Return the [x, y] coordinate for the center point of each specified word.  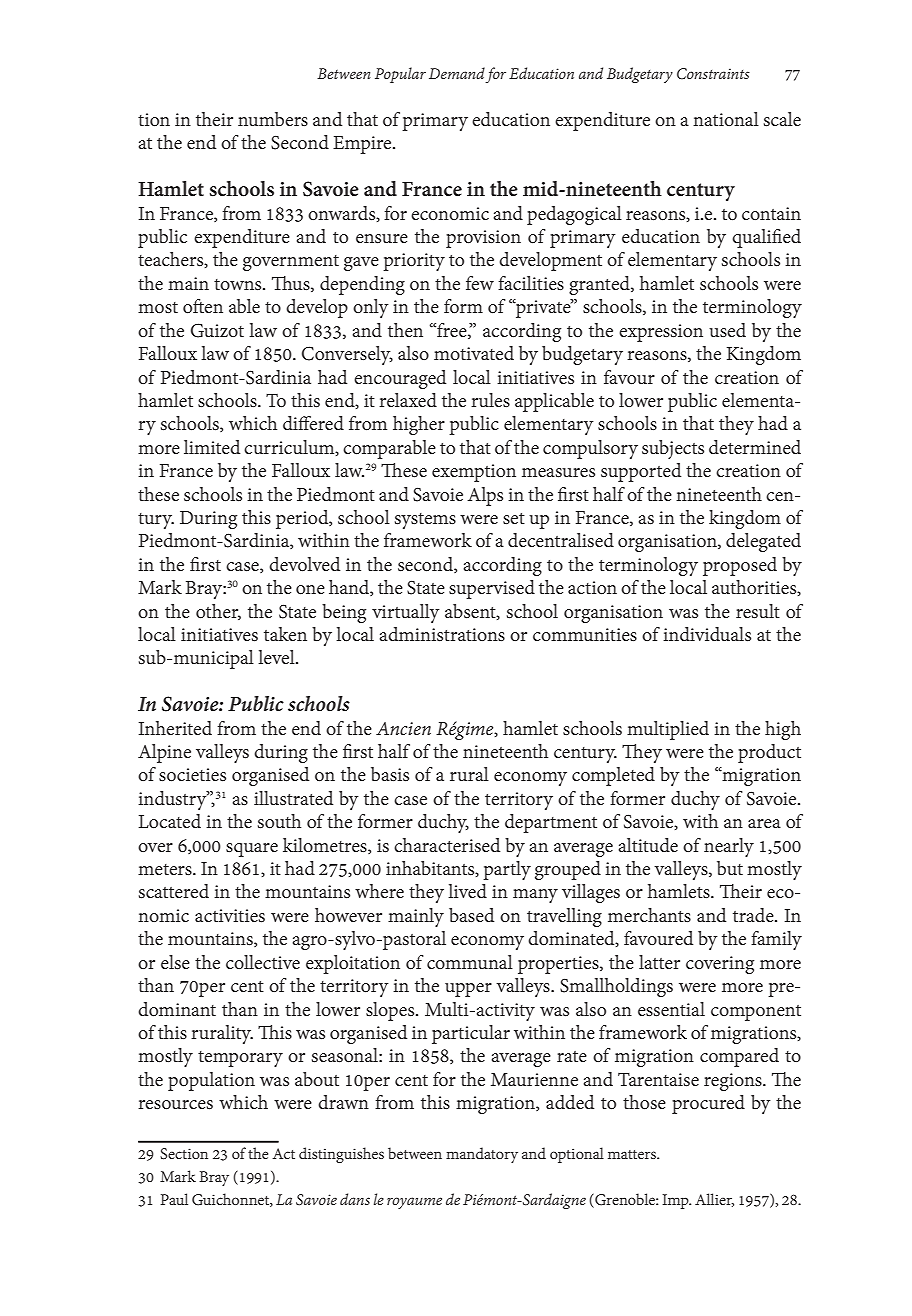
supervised [492, 589]
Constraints [713, 74]
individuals [707, 634]
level [277, 657]
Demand [457, 73]
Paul [174, 1199]
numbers [273, 119]
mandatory [482, 1155]
